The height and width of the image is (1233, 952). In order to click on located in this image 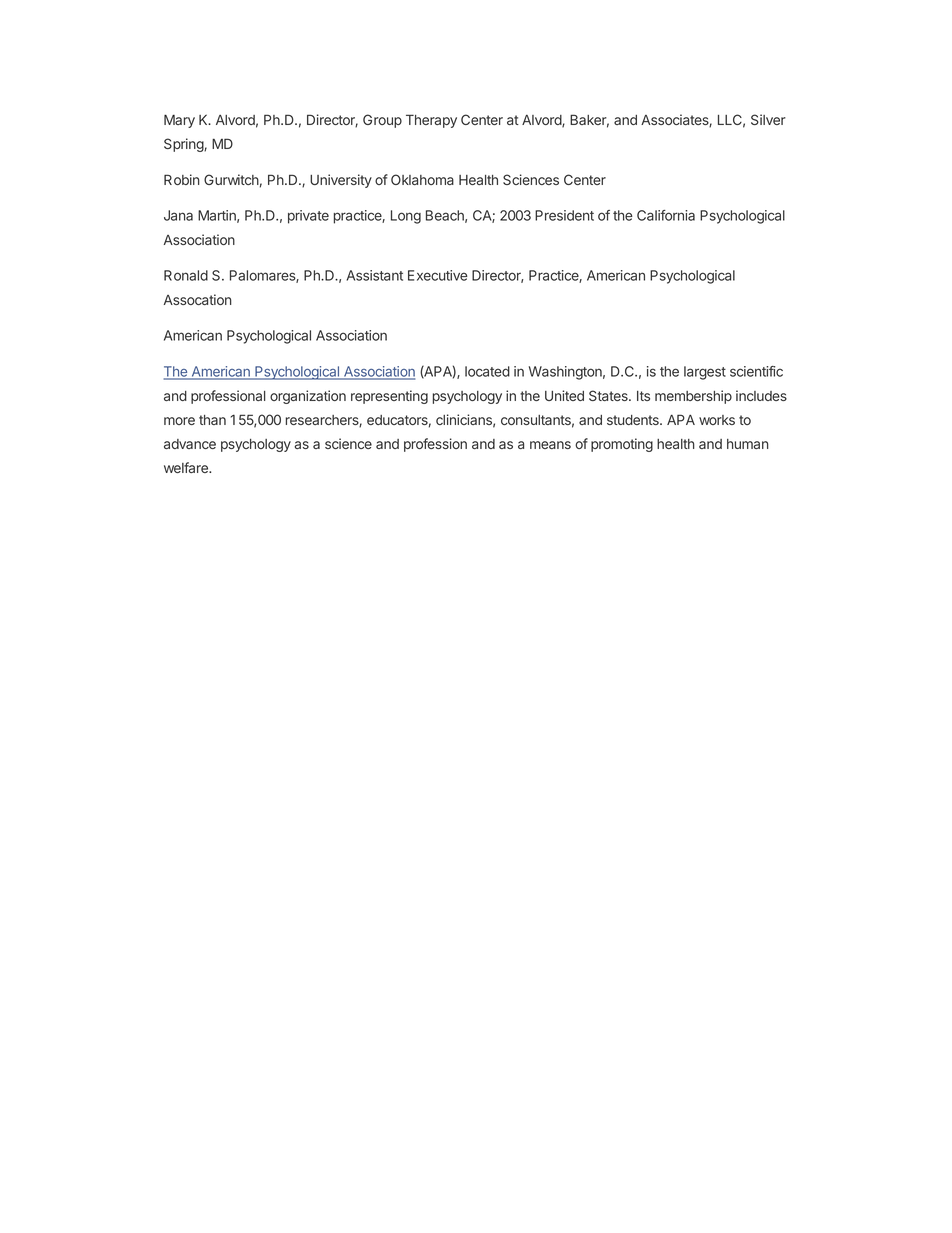, I will do `click(487, 371)`.
